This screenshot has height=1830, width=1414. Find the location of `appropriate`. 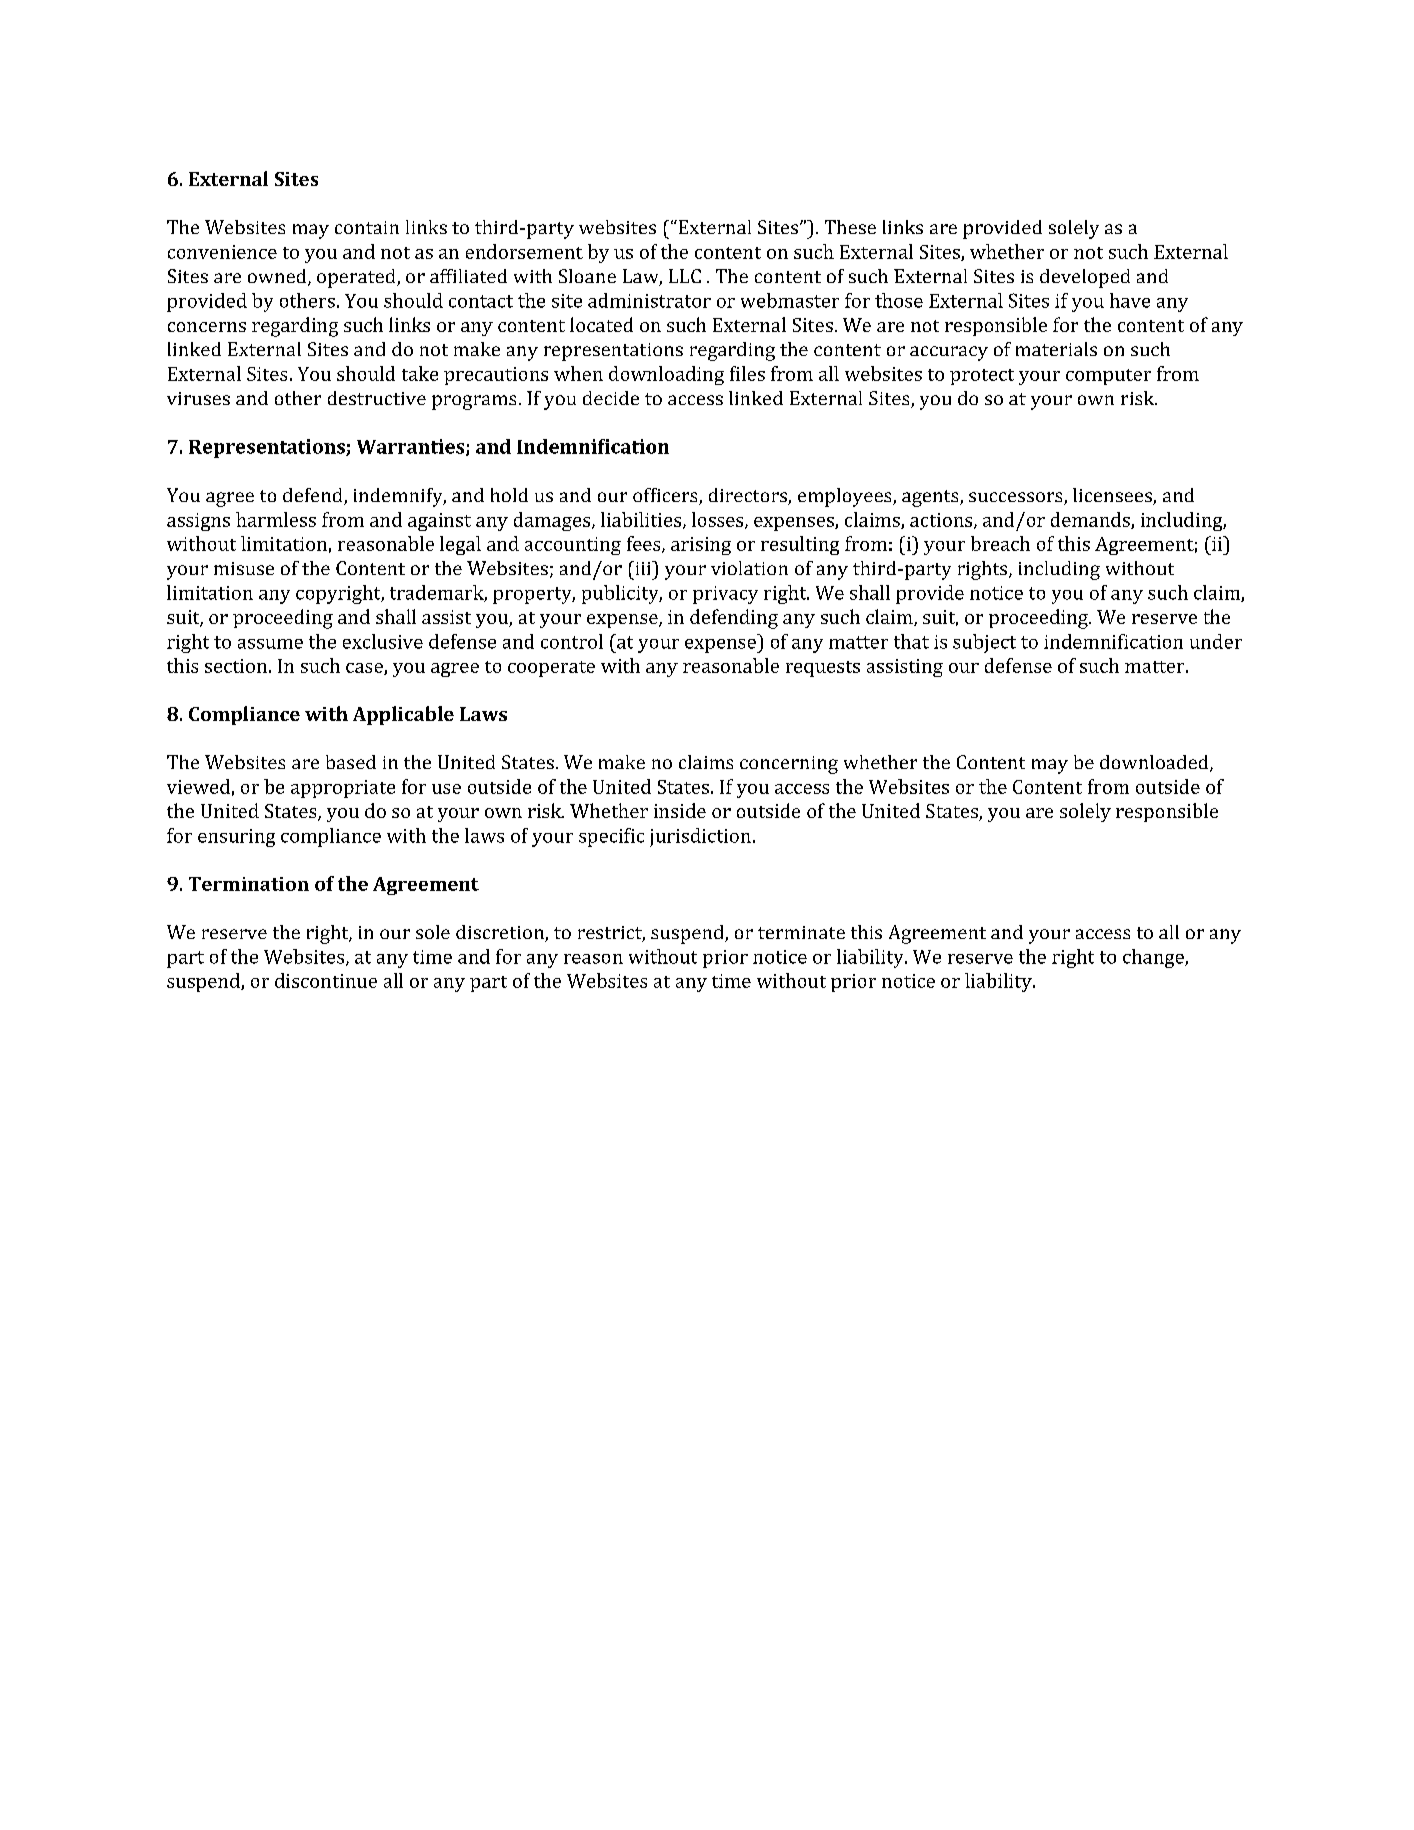

appropriate is located at coordinates (343, 789).
